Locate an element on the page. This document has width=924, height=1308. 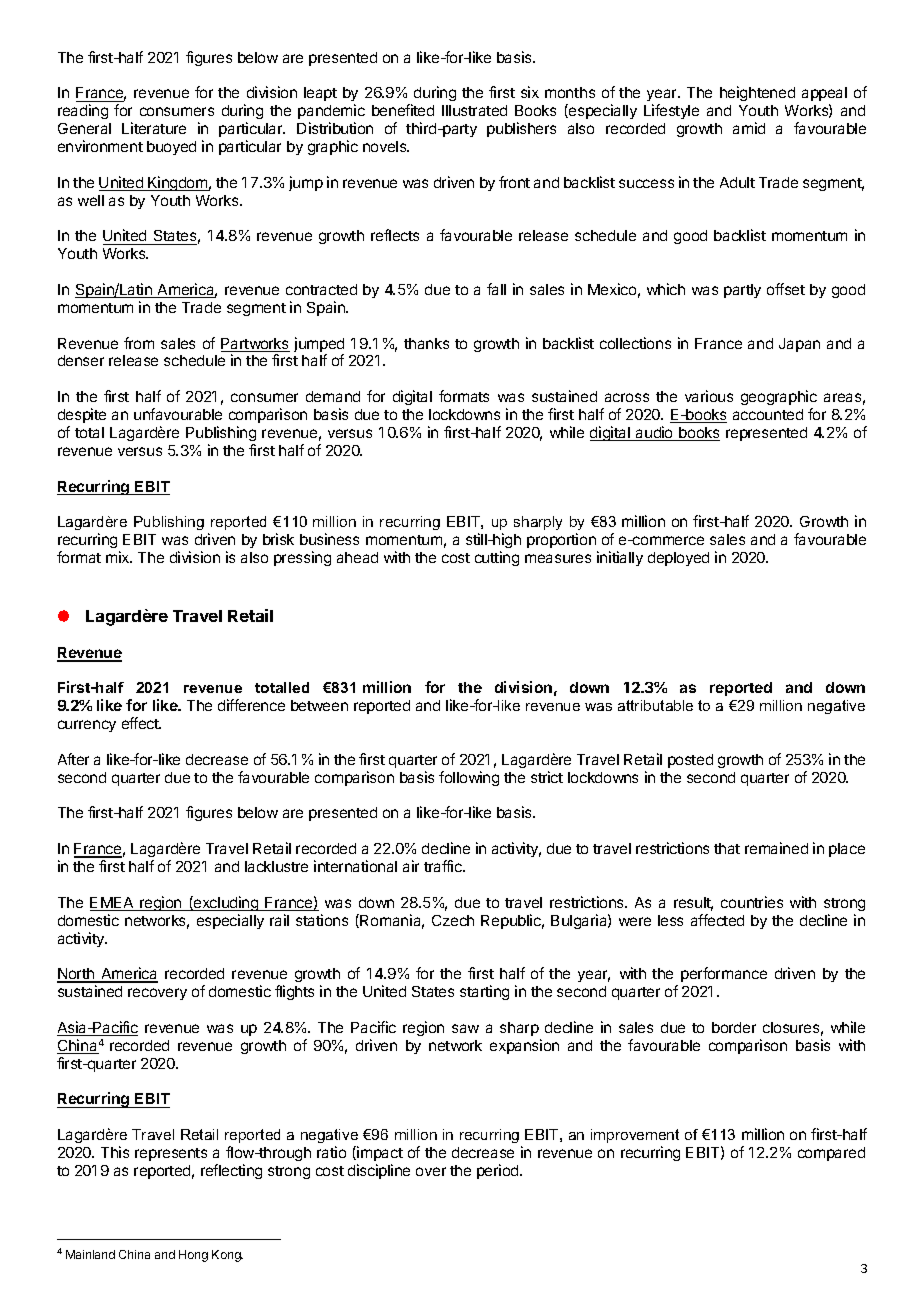
Illustrated is located at coordinates (474, 110).
